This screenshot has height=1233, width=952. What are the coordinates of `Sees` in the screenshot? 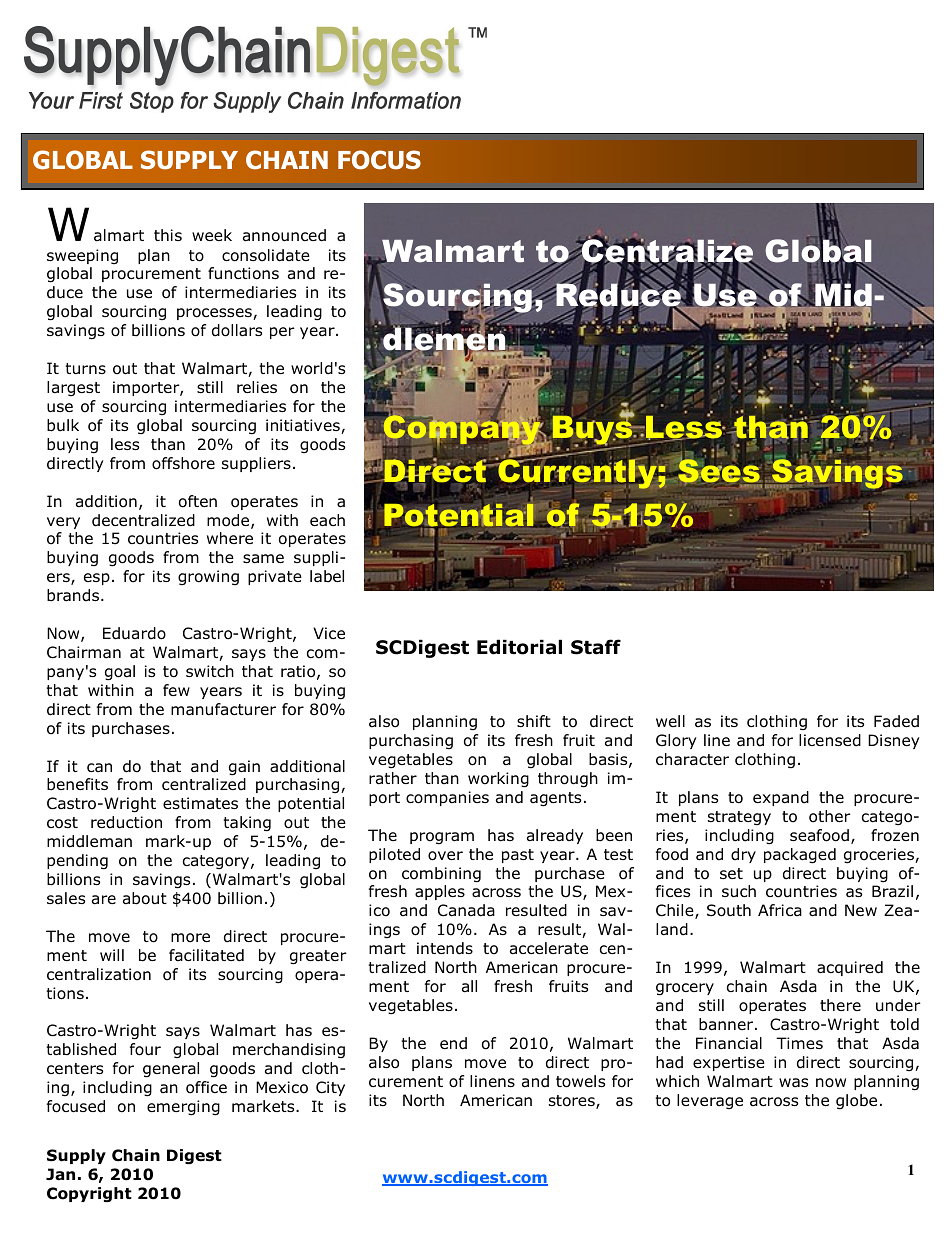 It's located at (719, 471).
